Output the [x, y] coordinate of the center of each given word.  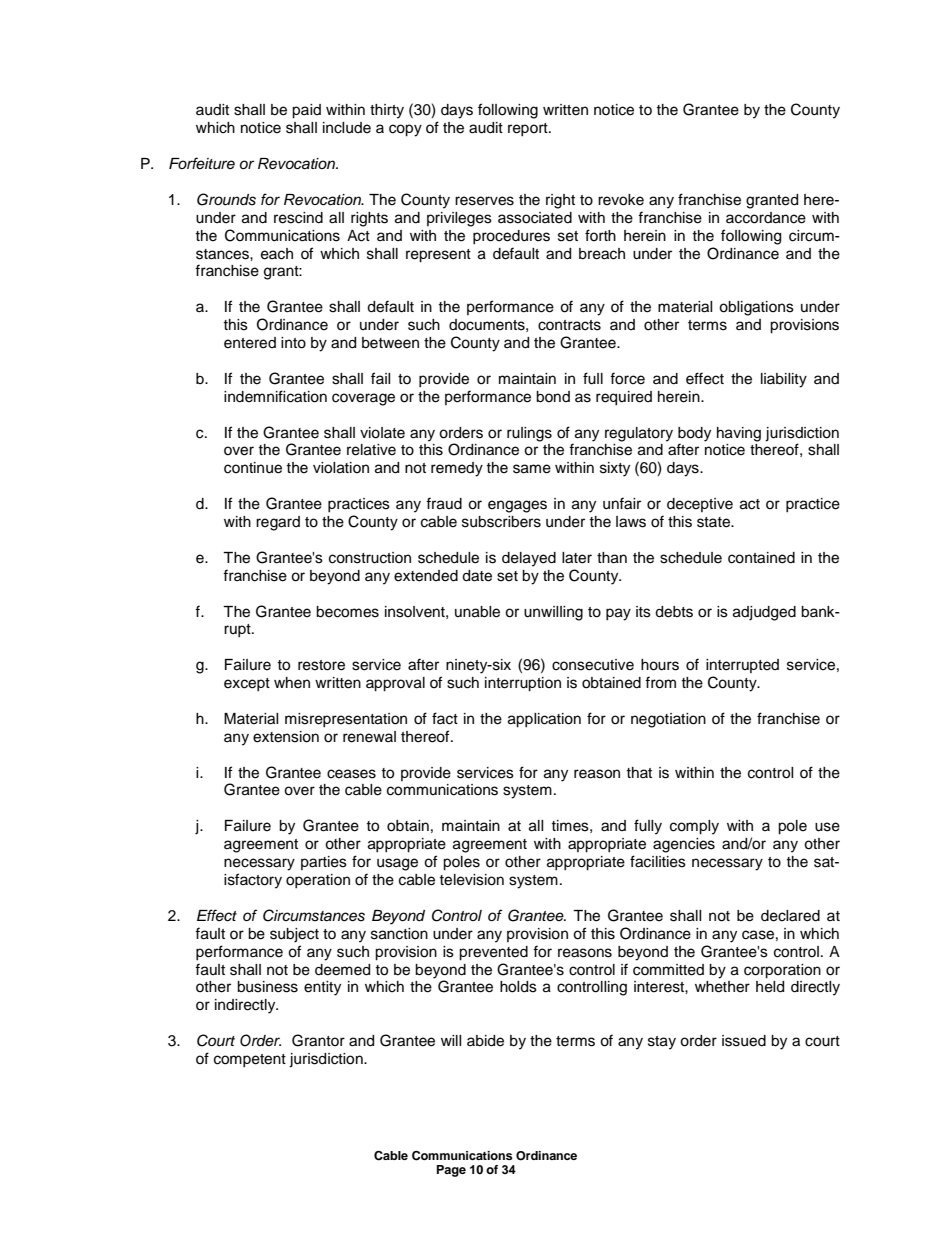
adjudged [764, 613]
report [529, 129]
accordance [766, 218]
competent [250, 1060]
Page [451, 1171]
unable [477, 612]
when [292, 683]
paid [306, 111]
